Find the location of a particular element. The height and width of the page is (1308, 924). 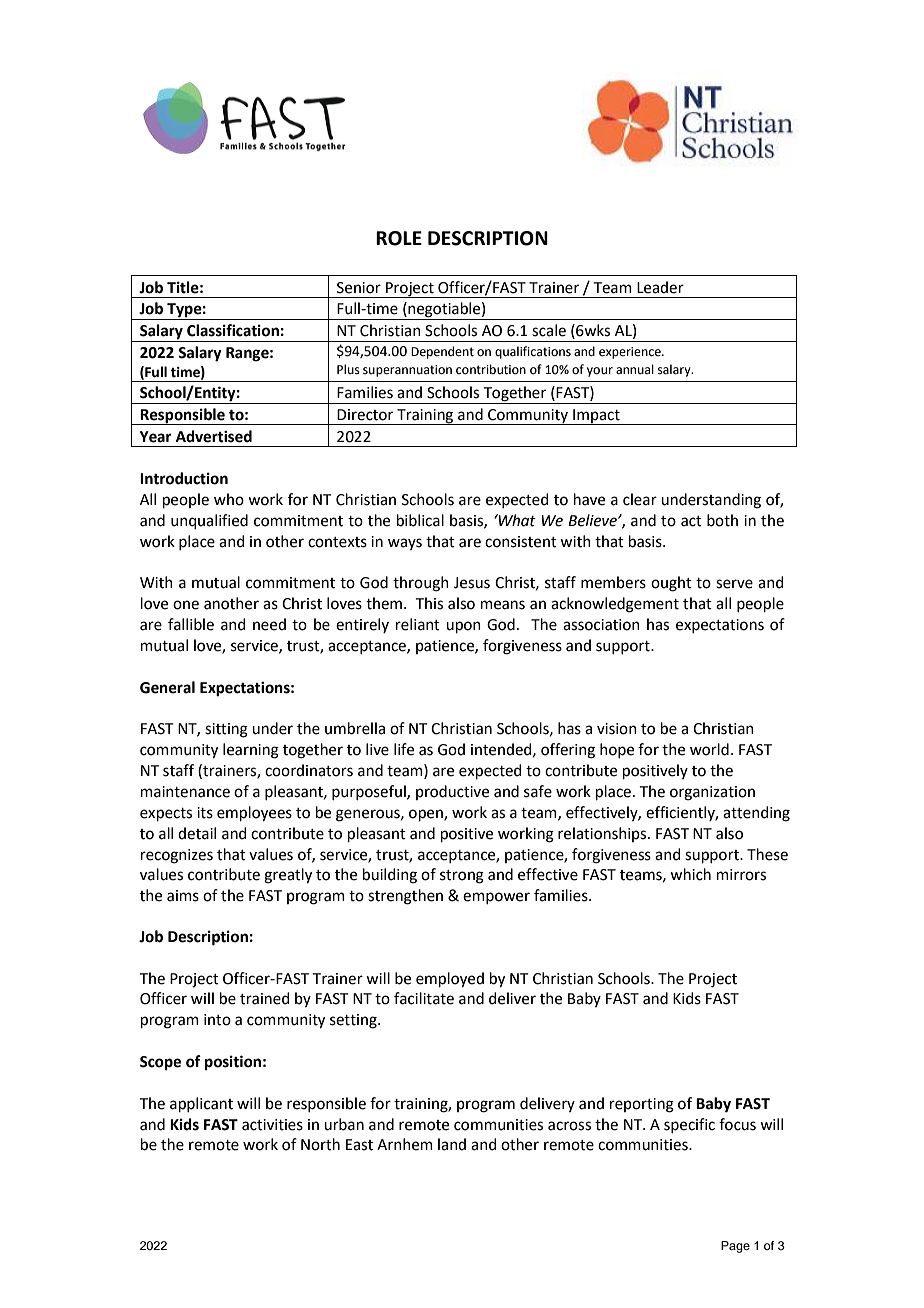

which is located at coordinates (690, 874).
